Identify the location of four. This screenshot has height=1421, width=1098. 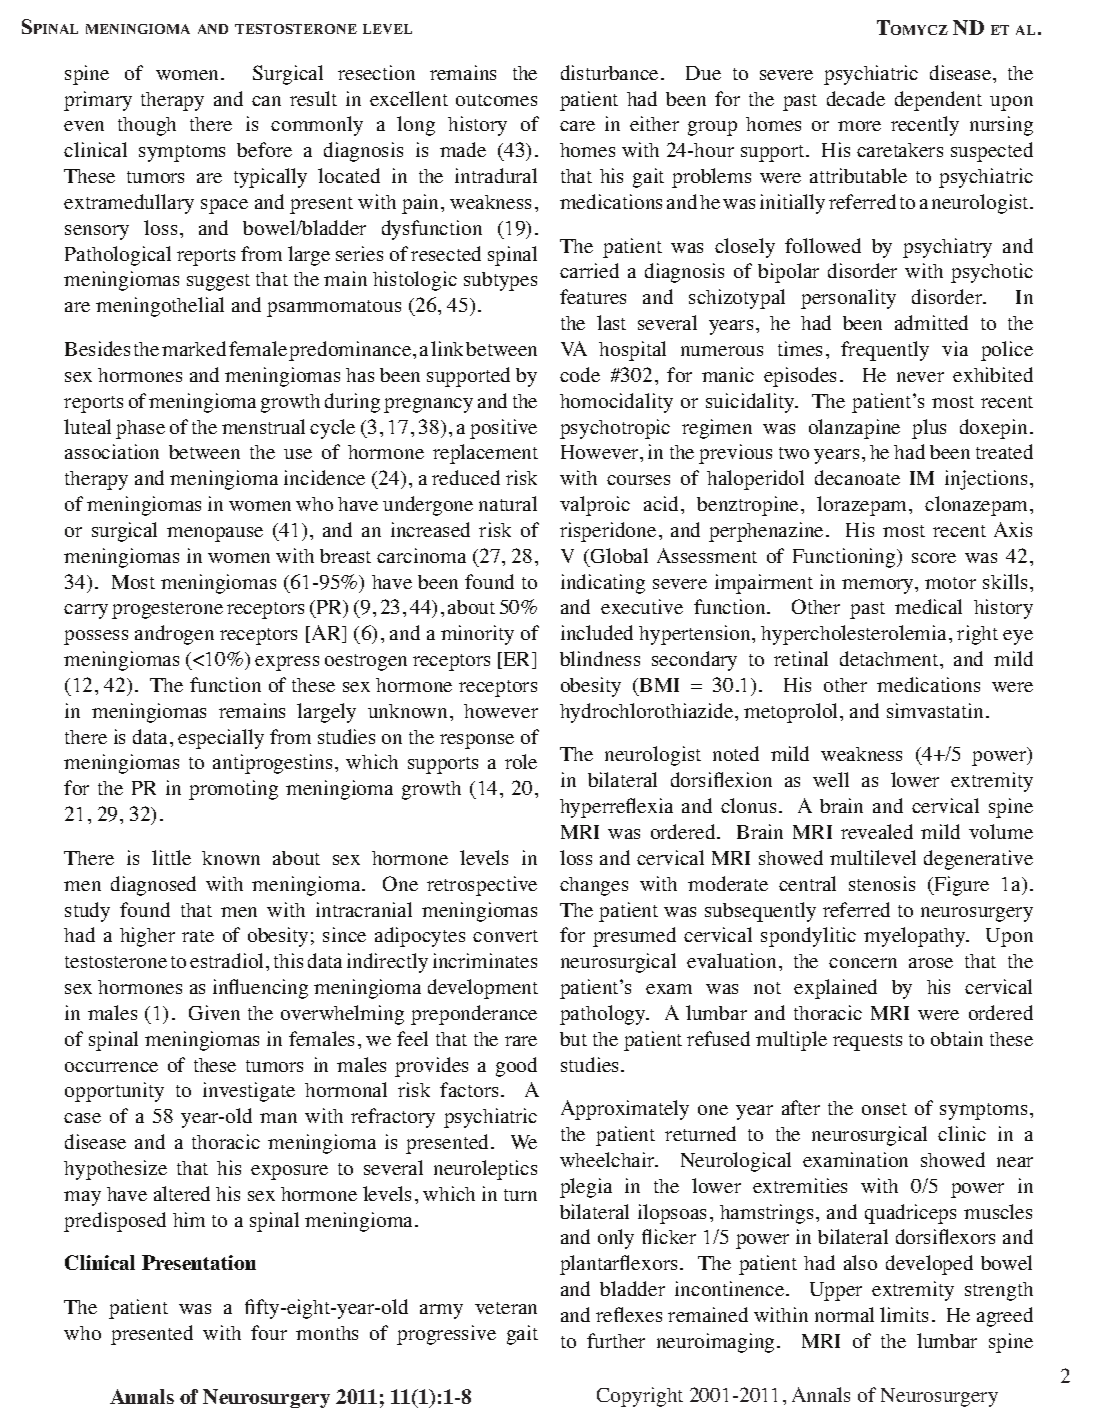
(269, 1332).
